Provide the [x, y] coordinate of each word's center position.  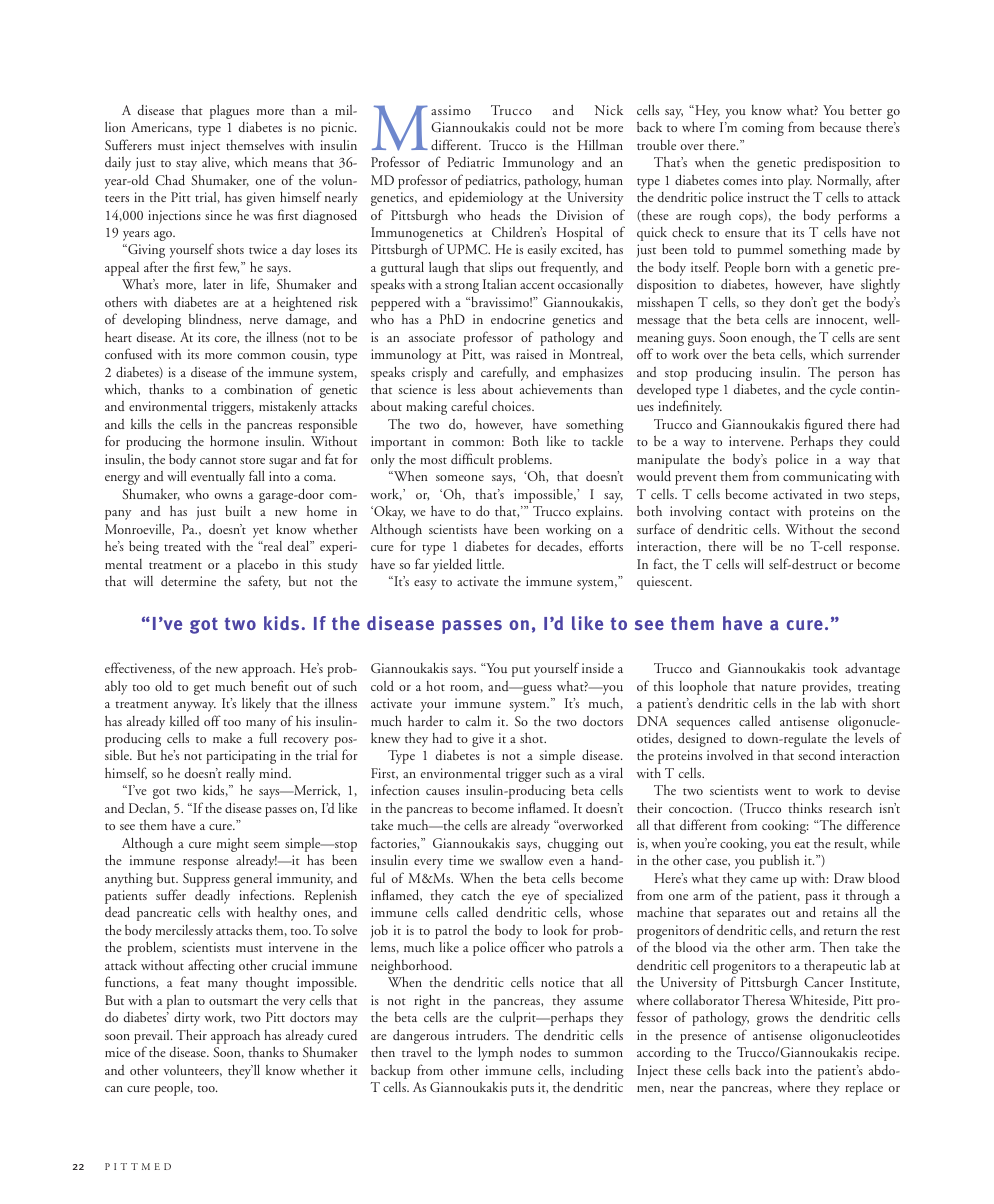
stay [186, 165]
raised [531, 354]
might [233, 845]
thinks [805, 807]
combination [259, 389]
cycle [843, 391]
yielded [452, 566]
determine [188, 580]
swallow [521, 860]
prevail [153, 1037]
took [825, 668]
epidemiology [486, 199]
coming [763, 129]
